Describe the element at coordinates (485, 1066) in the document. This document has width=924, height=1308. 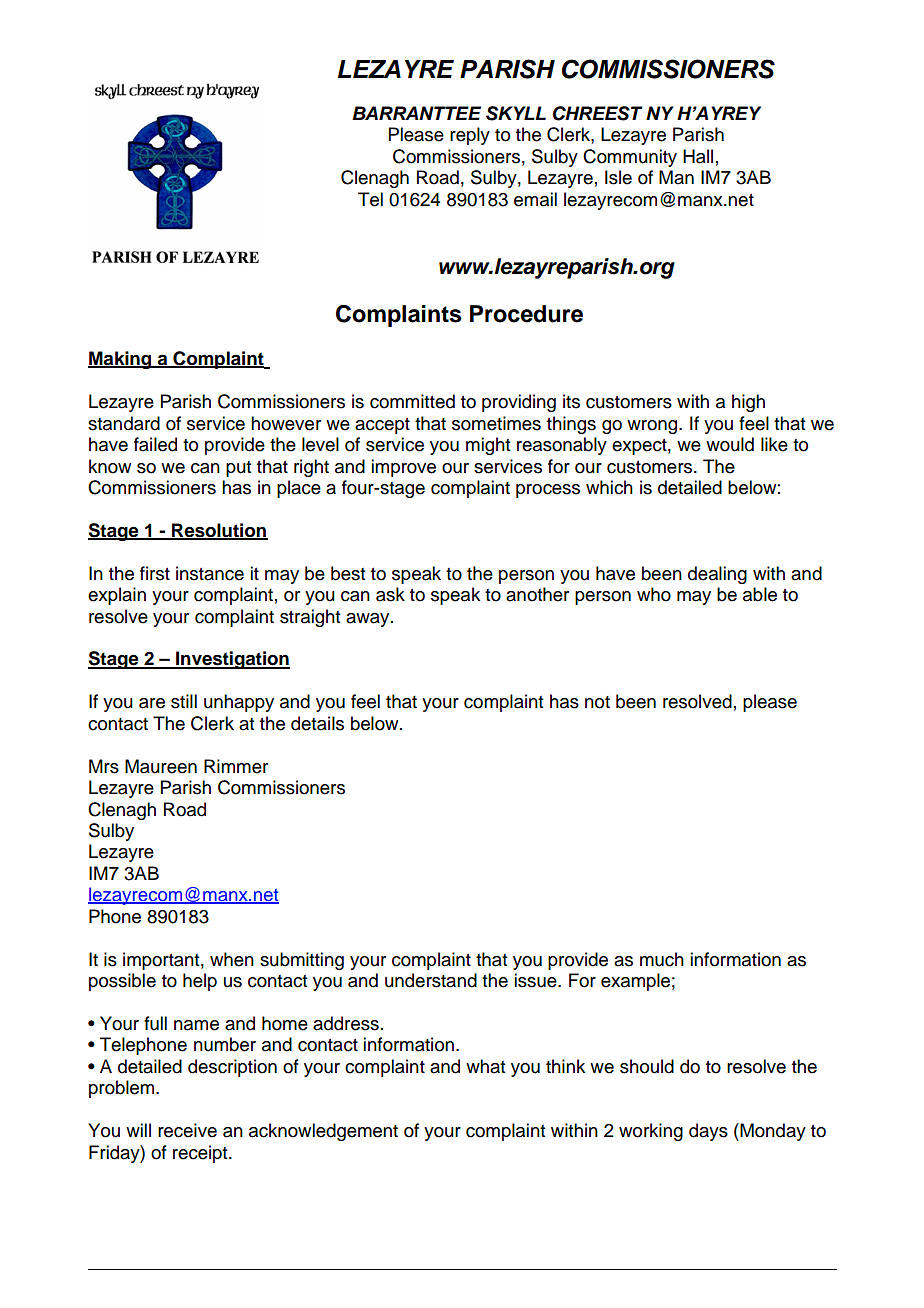
I see `what` at that location.
